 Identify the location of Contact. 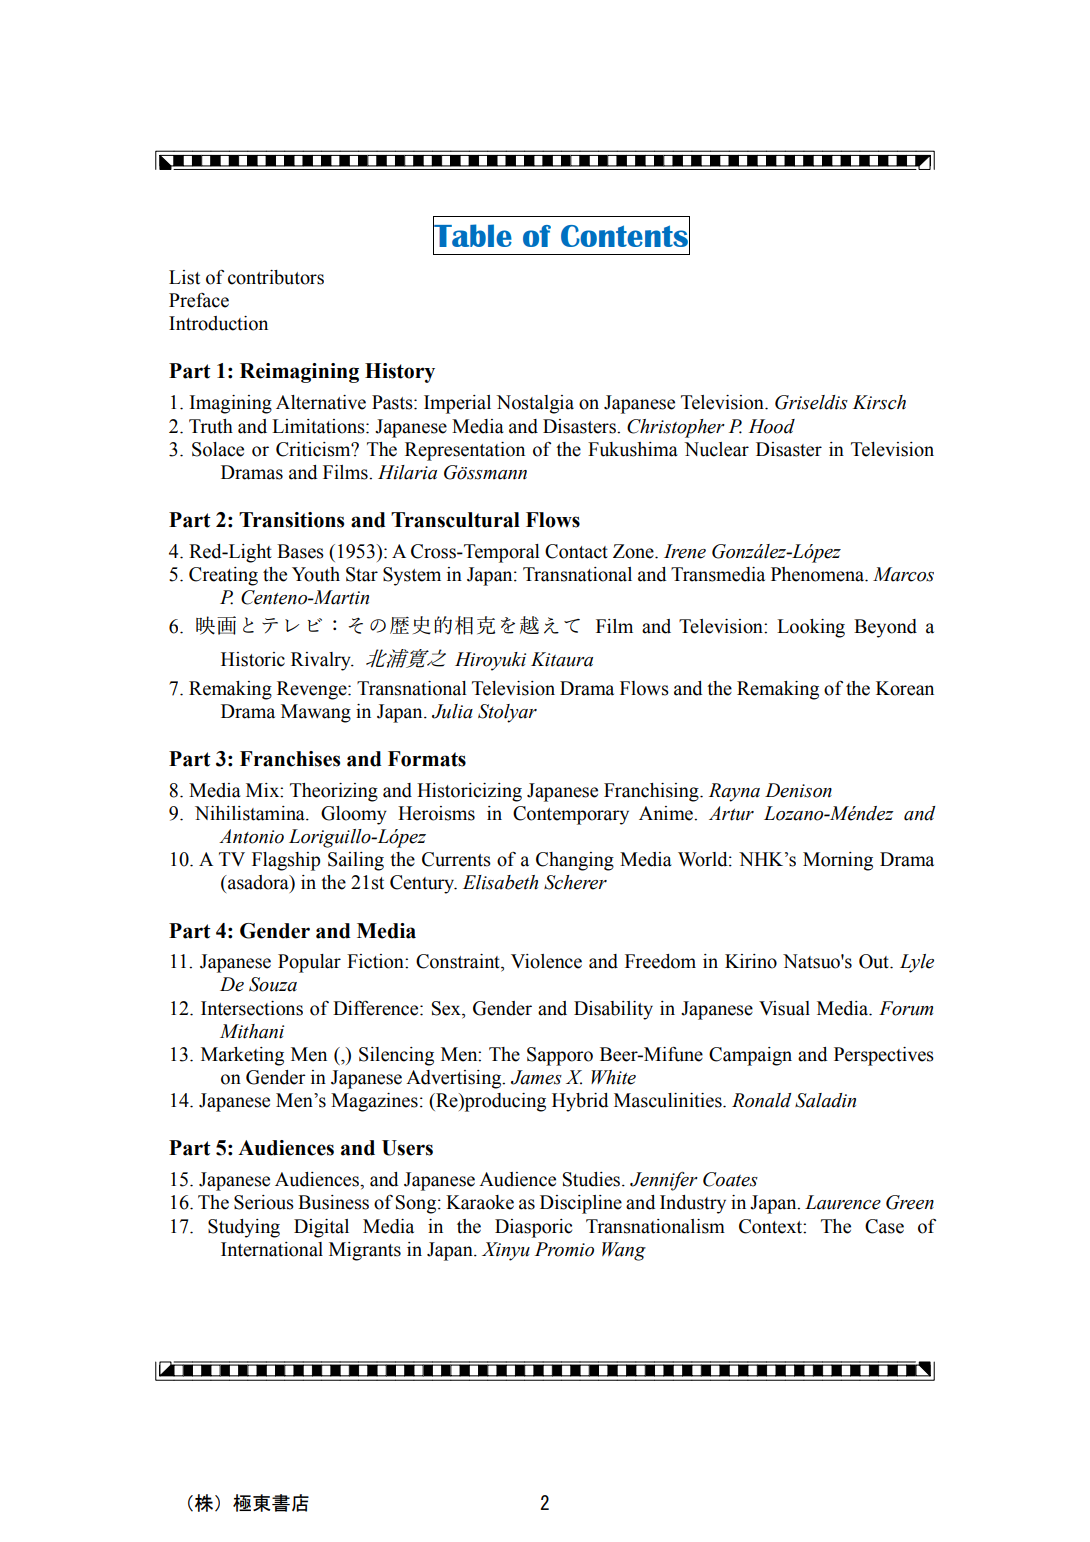
(576, 551).
